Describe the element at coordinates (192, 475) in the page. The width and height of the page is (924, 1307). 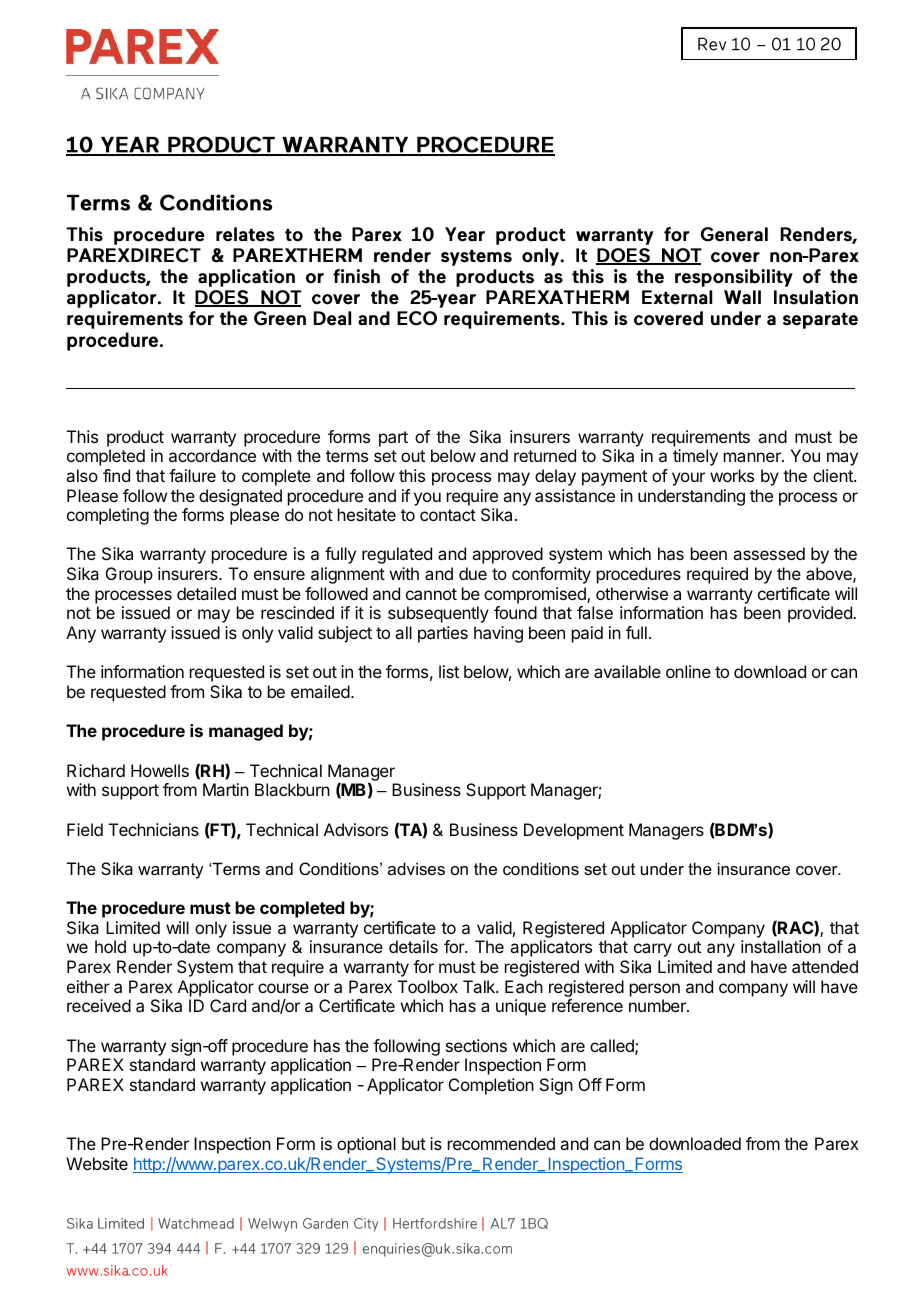
I see `failure` at that location.
